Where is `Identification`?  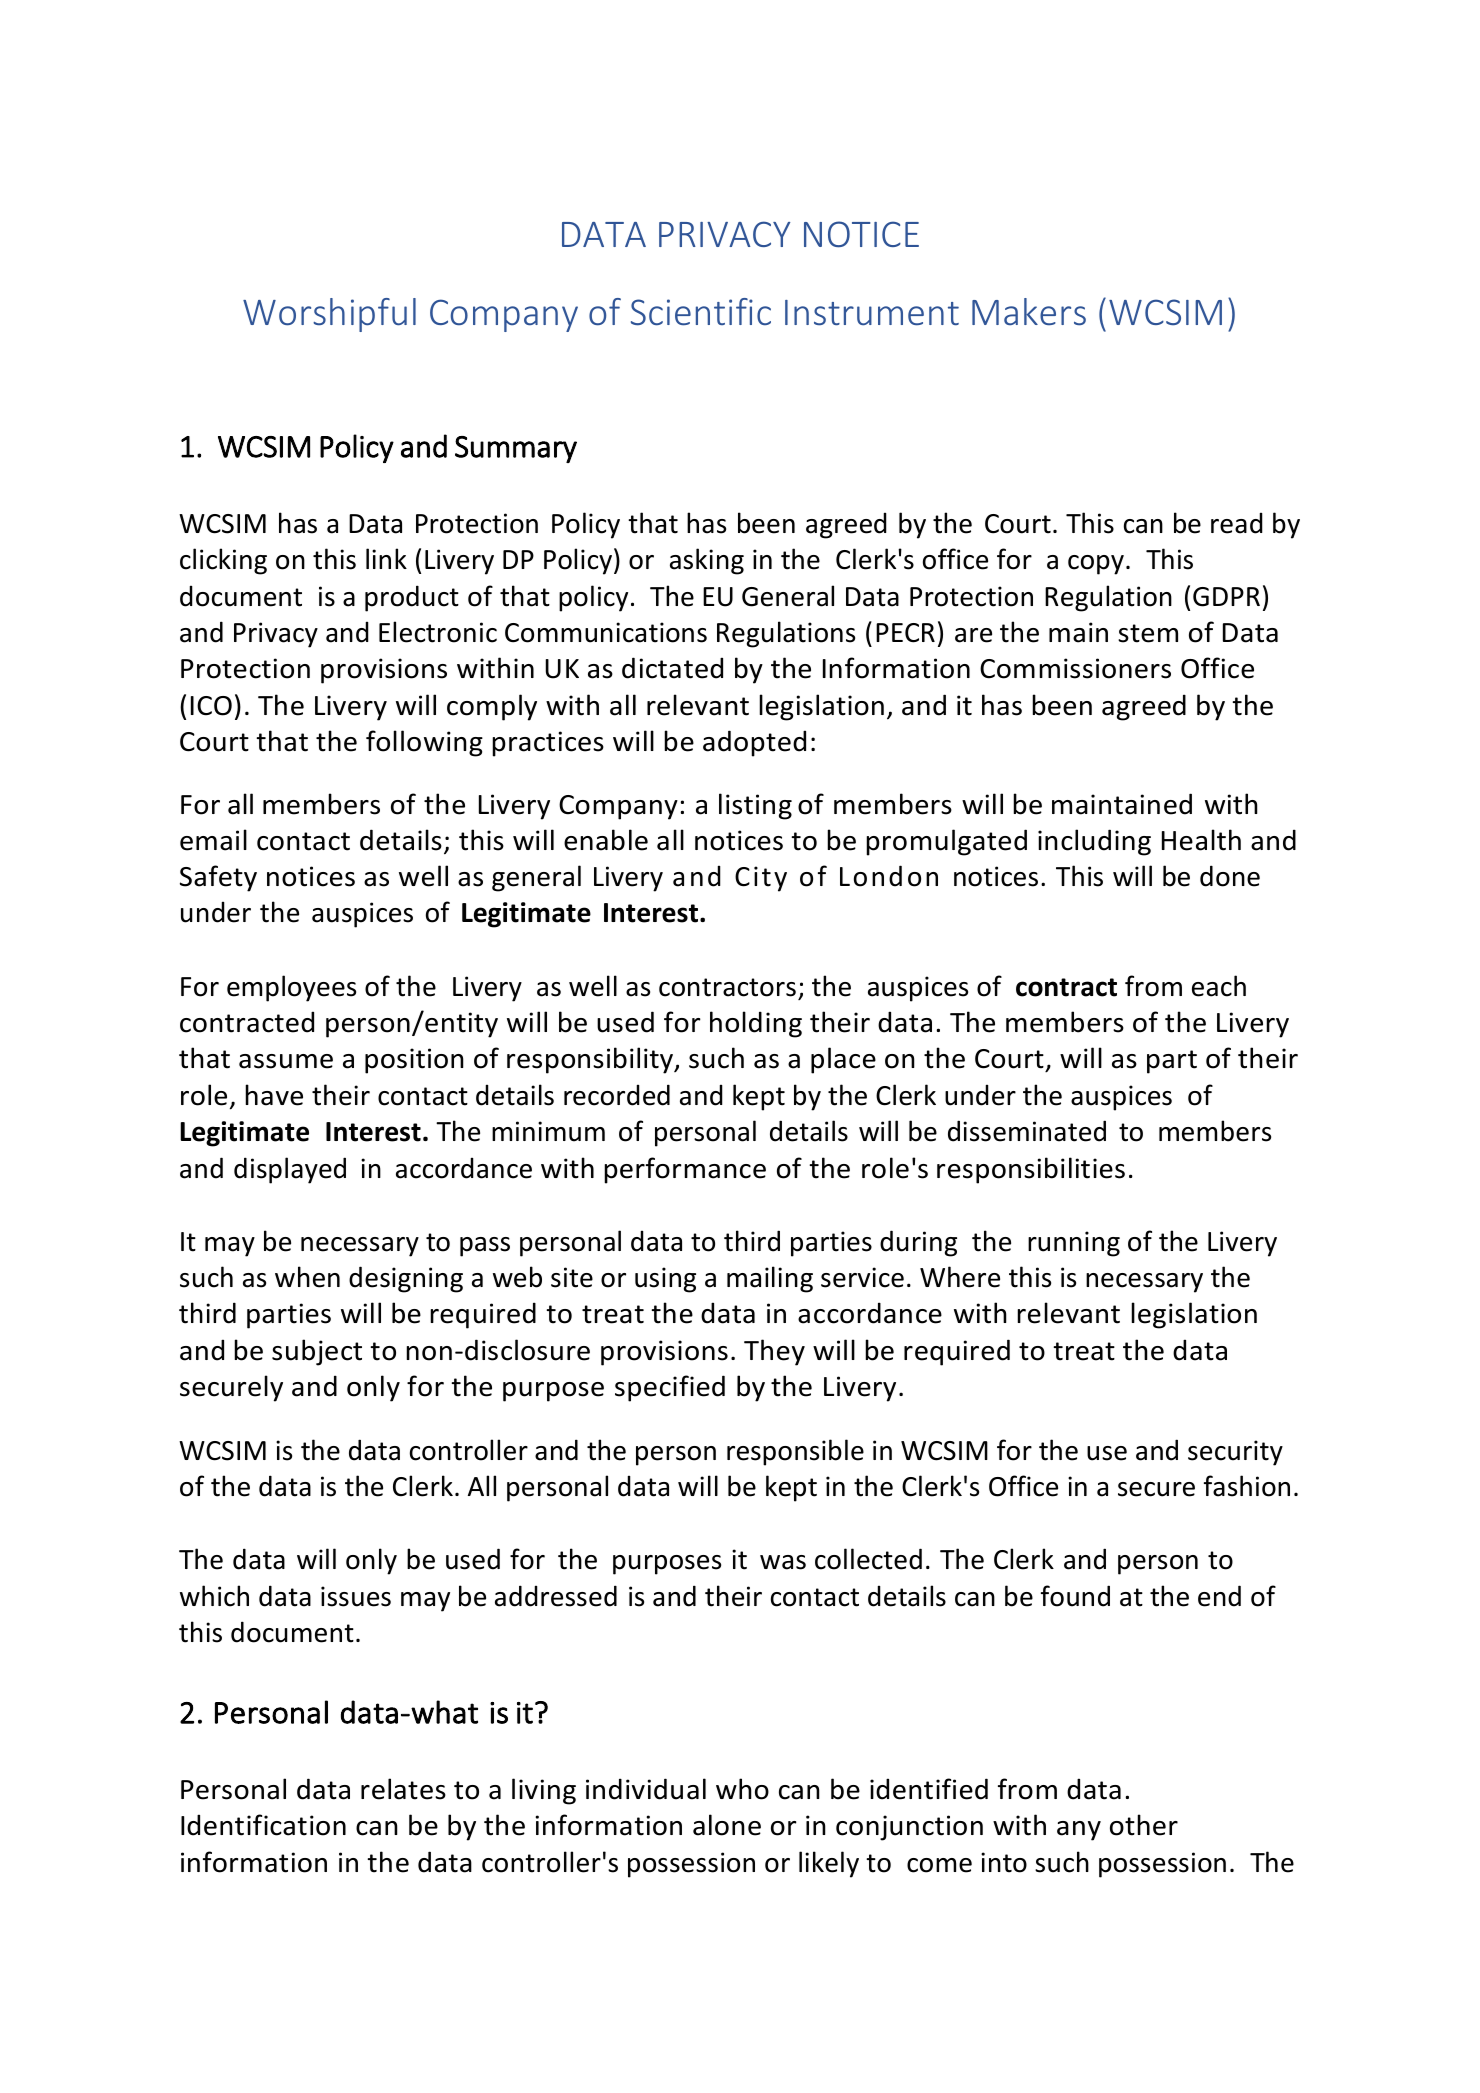
Identification is located at coordinates (263, 1825).
